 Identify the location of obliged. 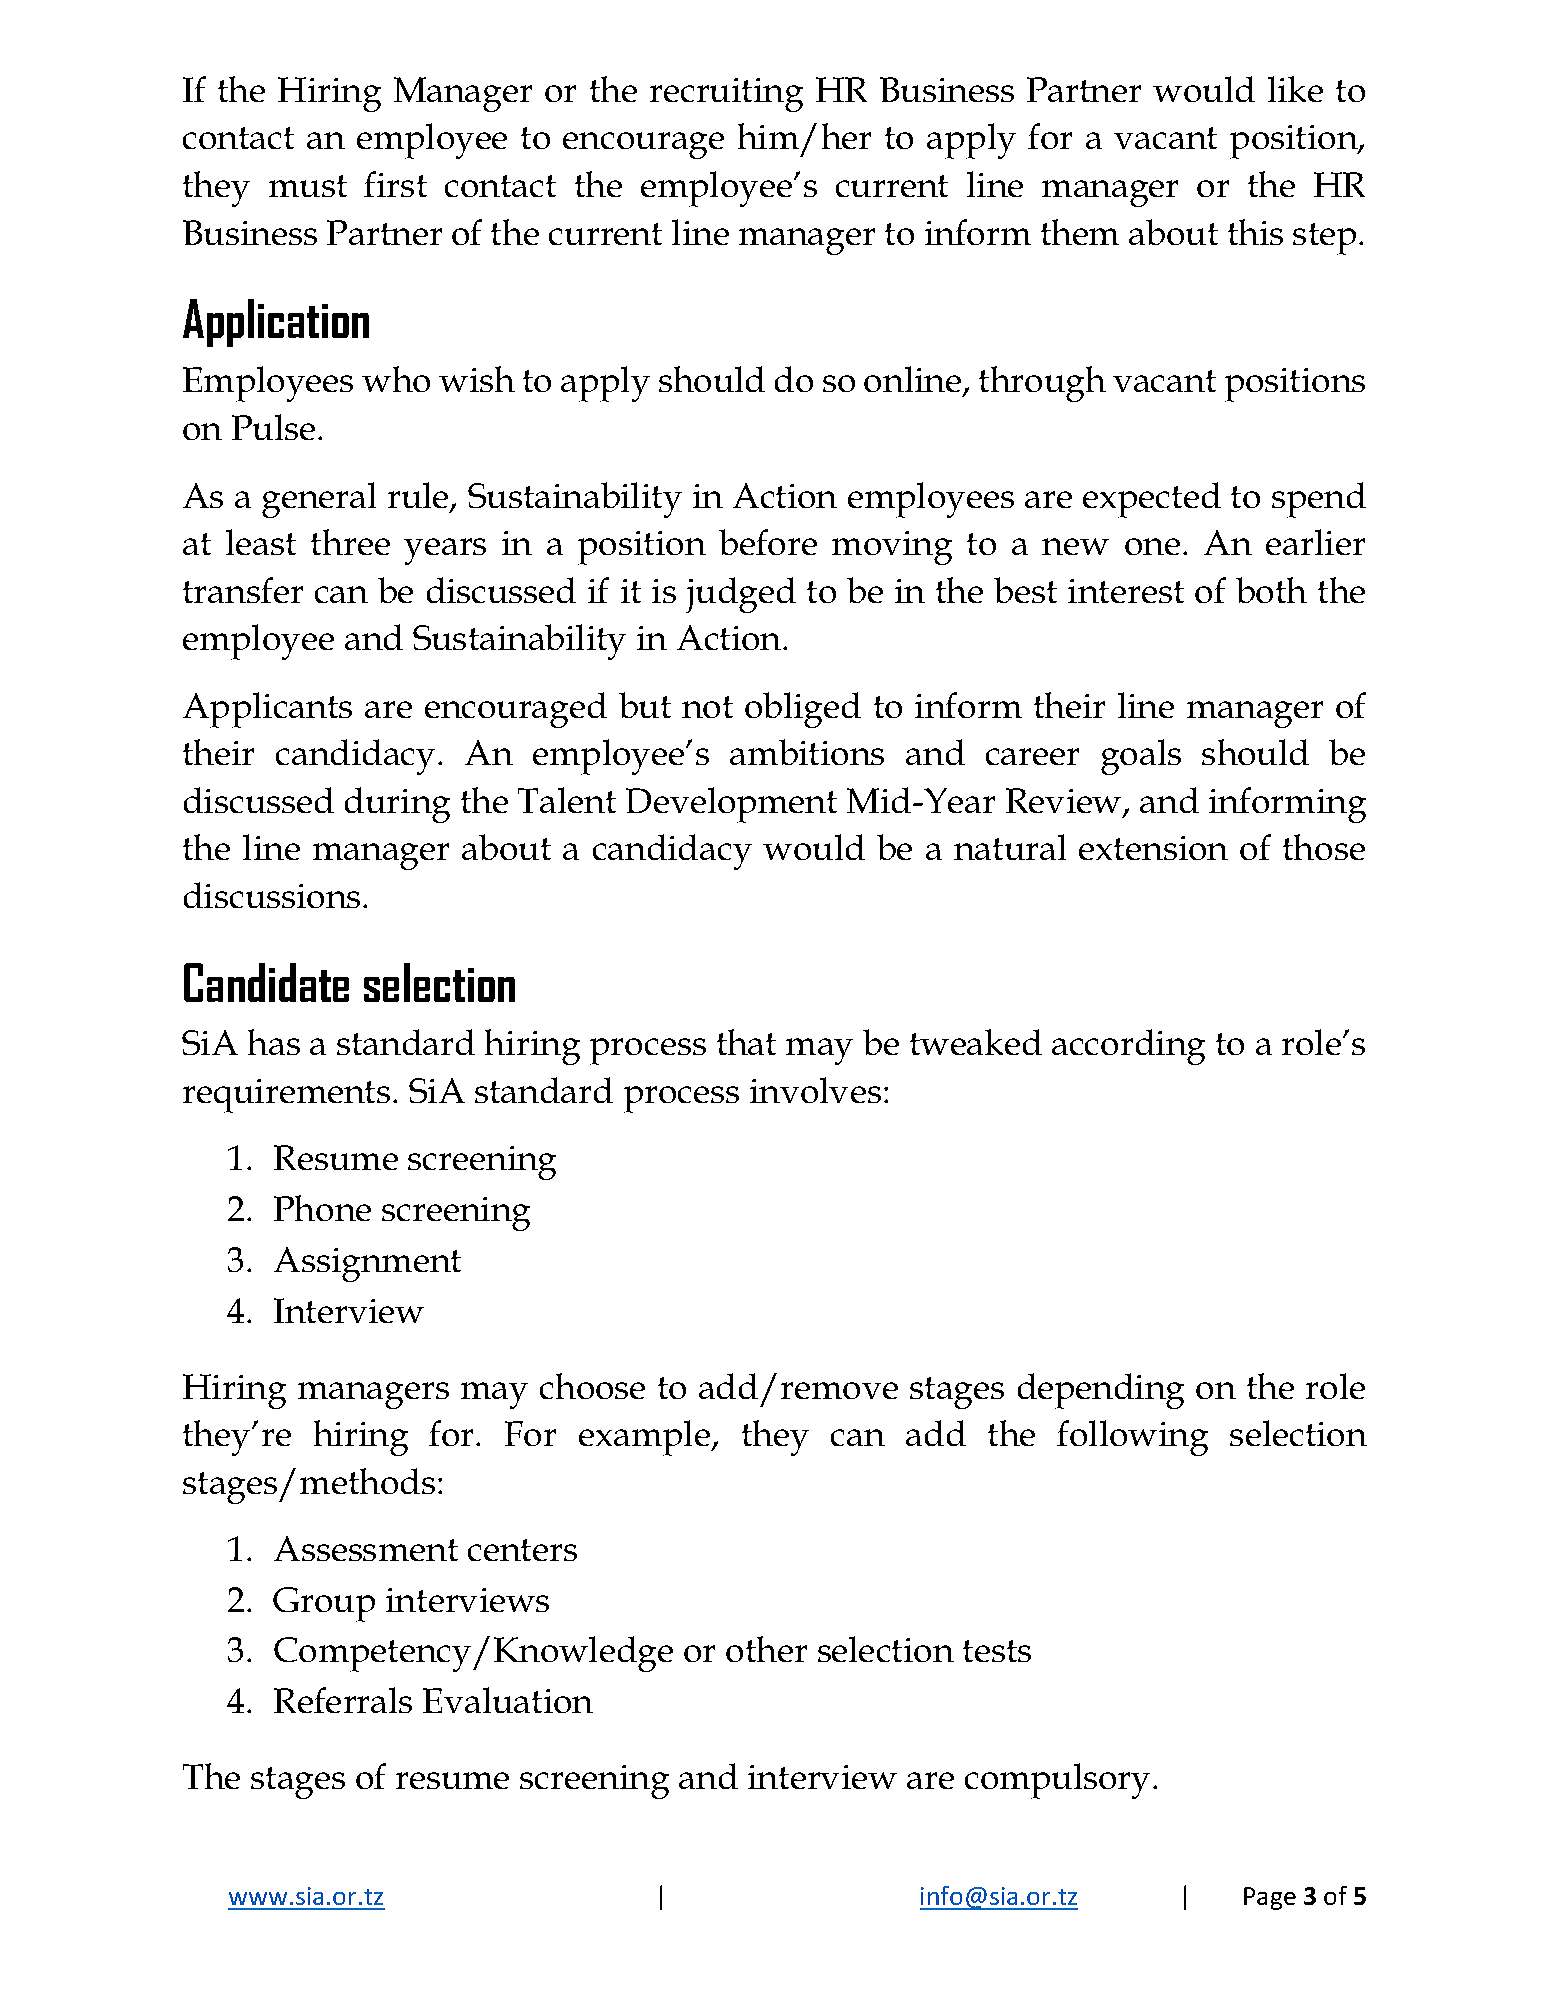
(803, 710).
